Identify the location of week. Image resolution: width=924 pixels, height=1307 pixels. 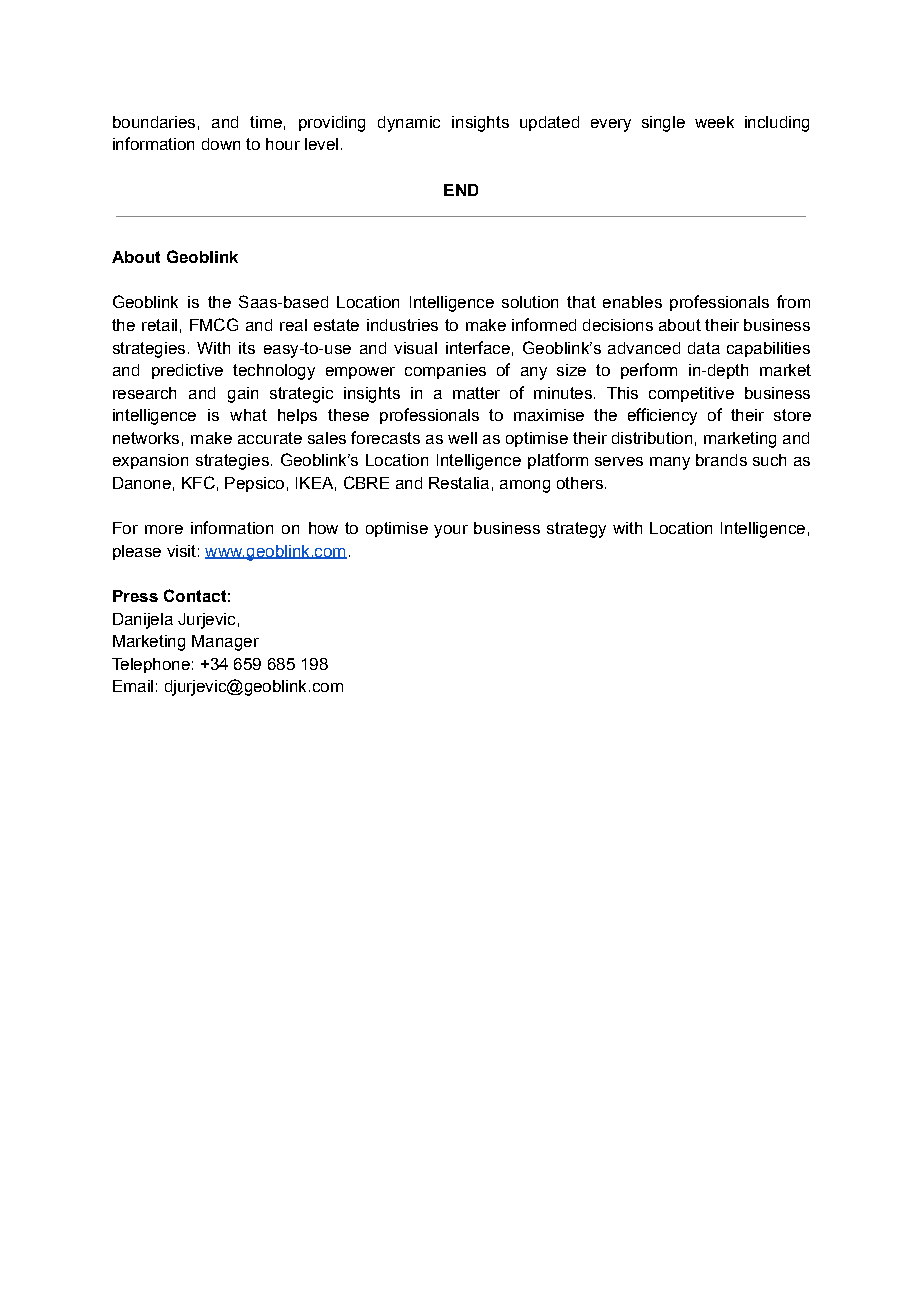
(714, 122).
